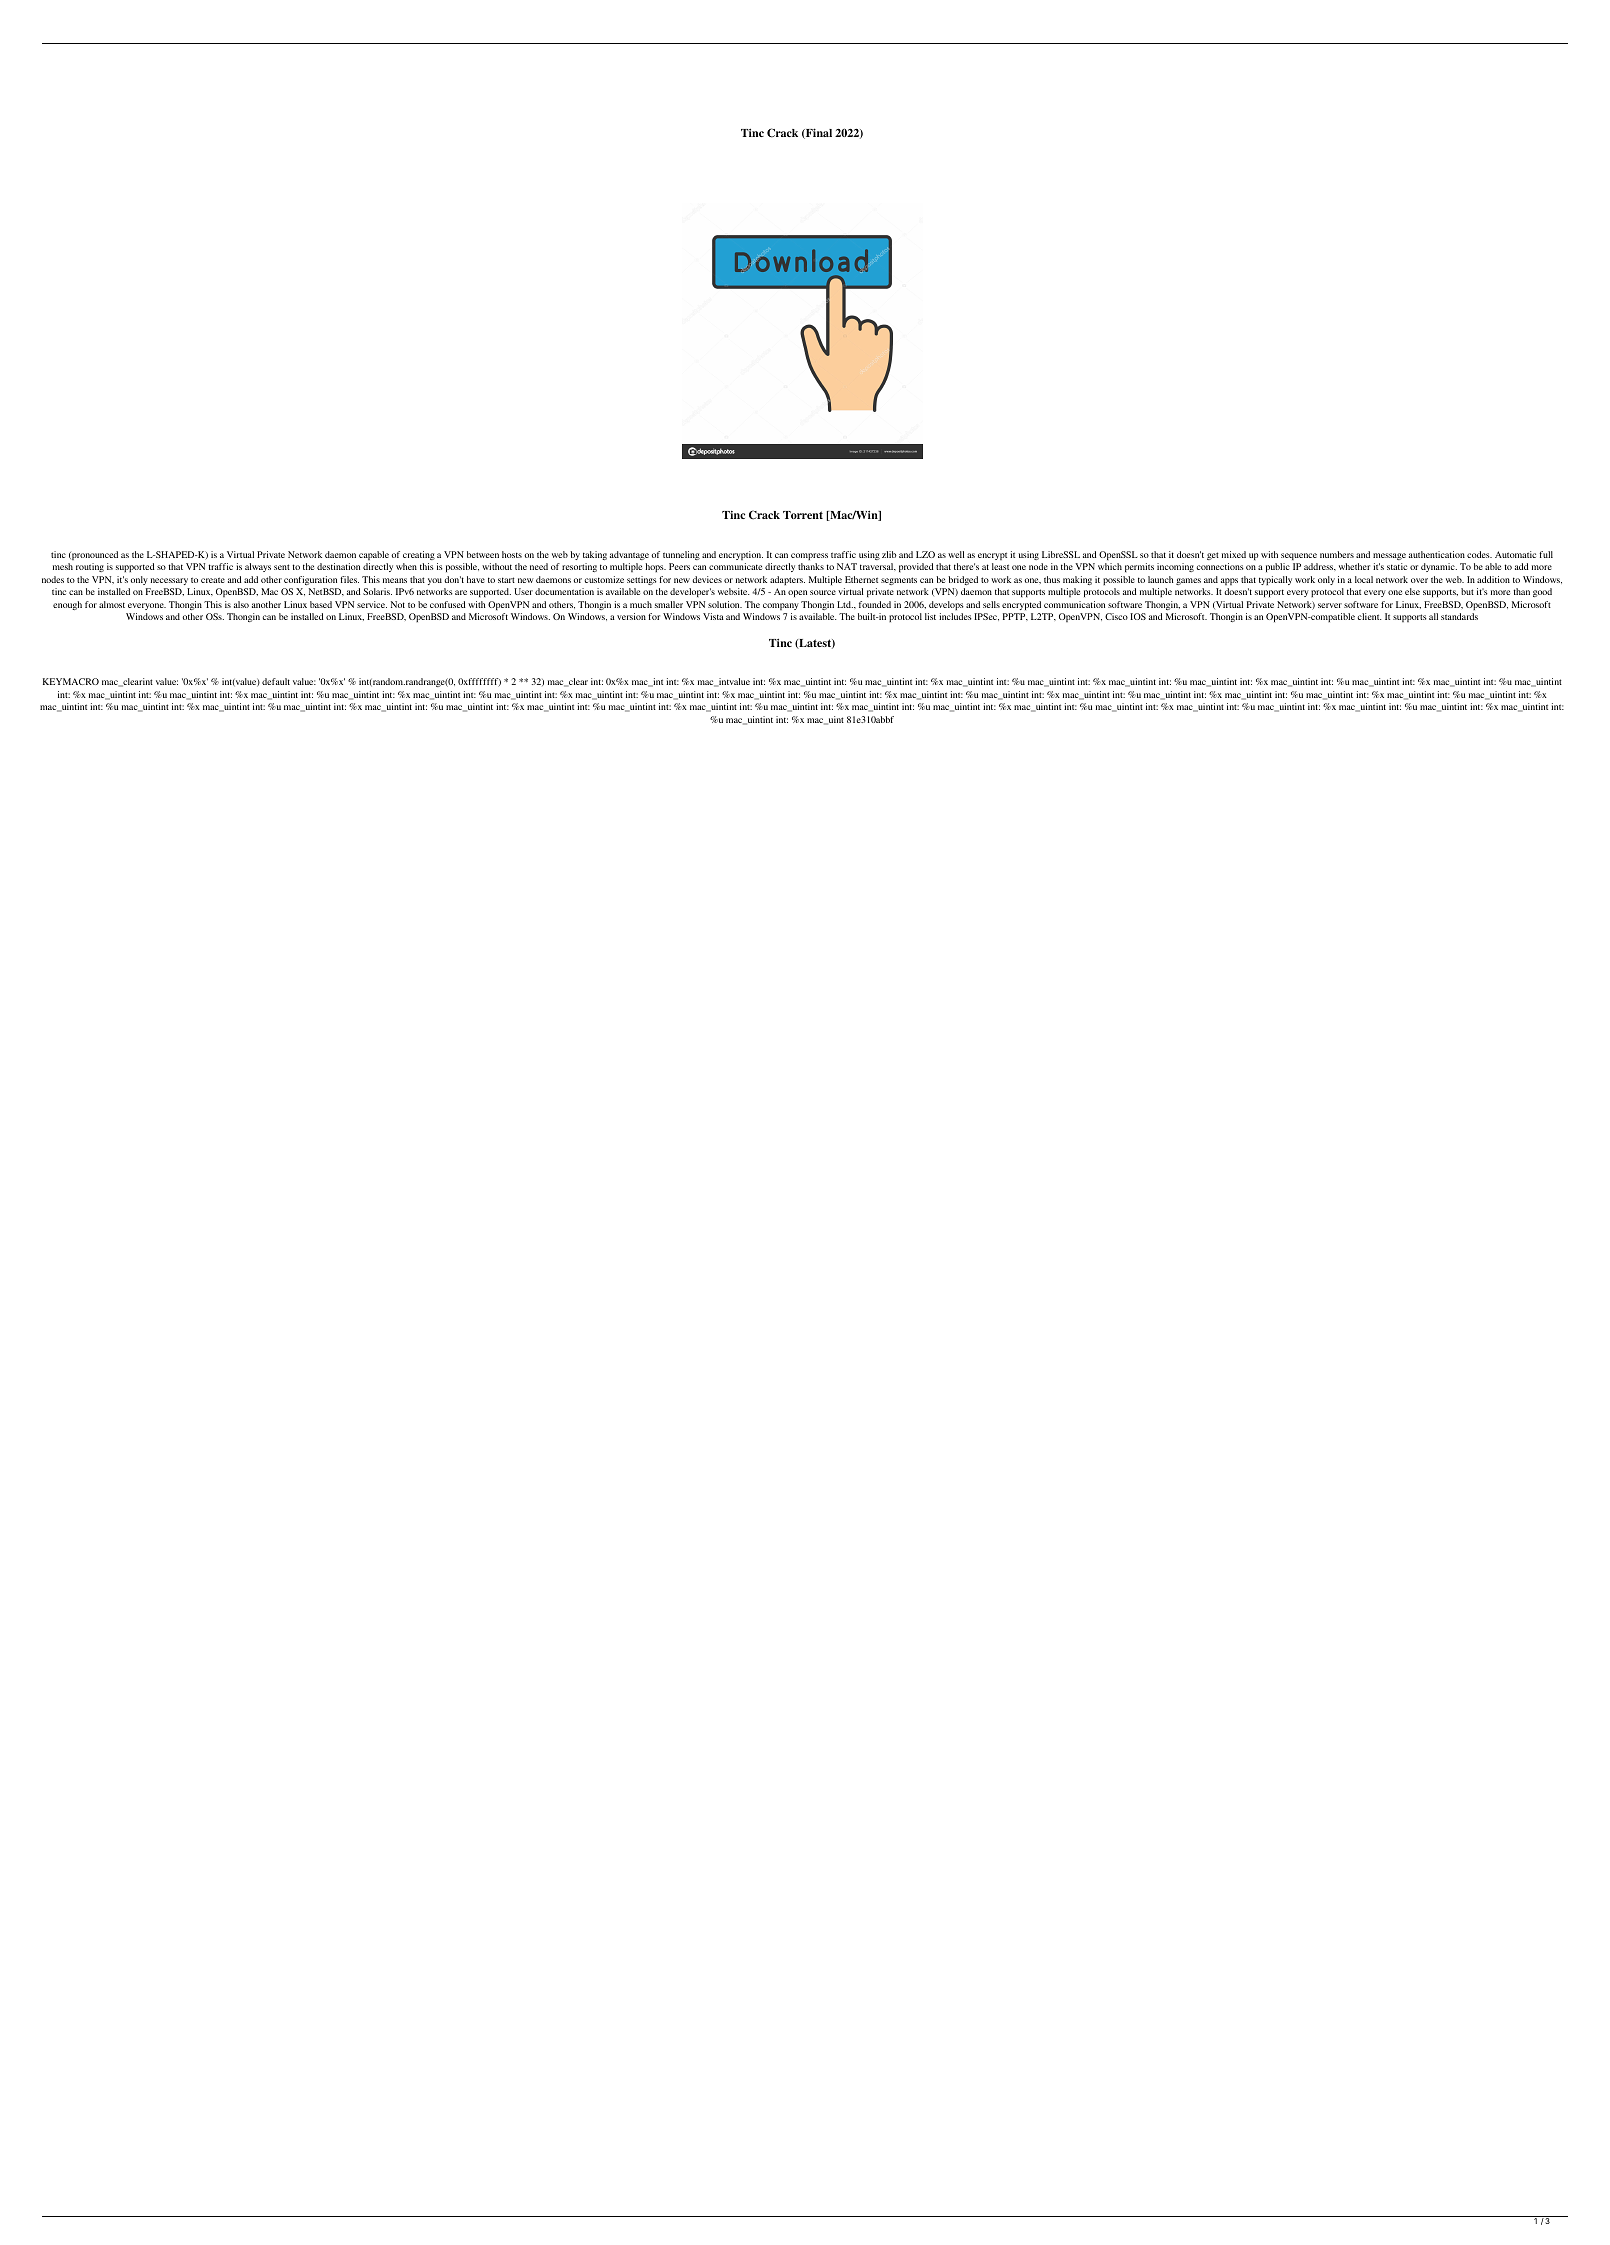  What do you see at coordinates (930, 616) in the screenshot?
I see `list` at bounding box center [930, 616].
